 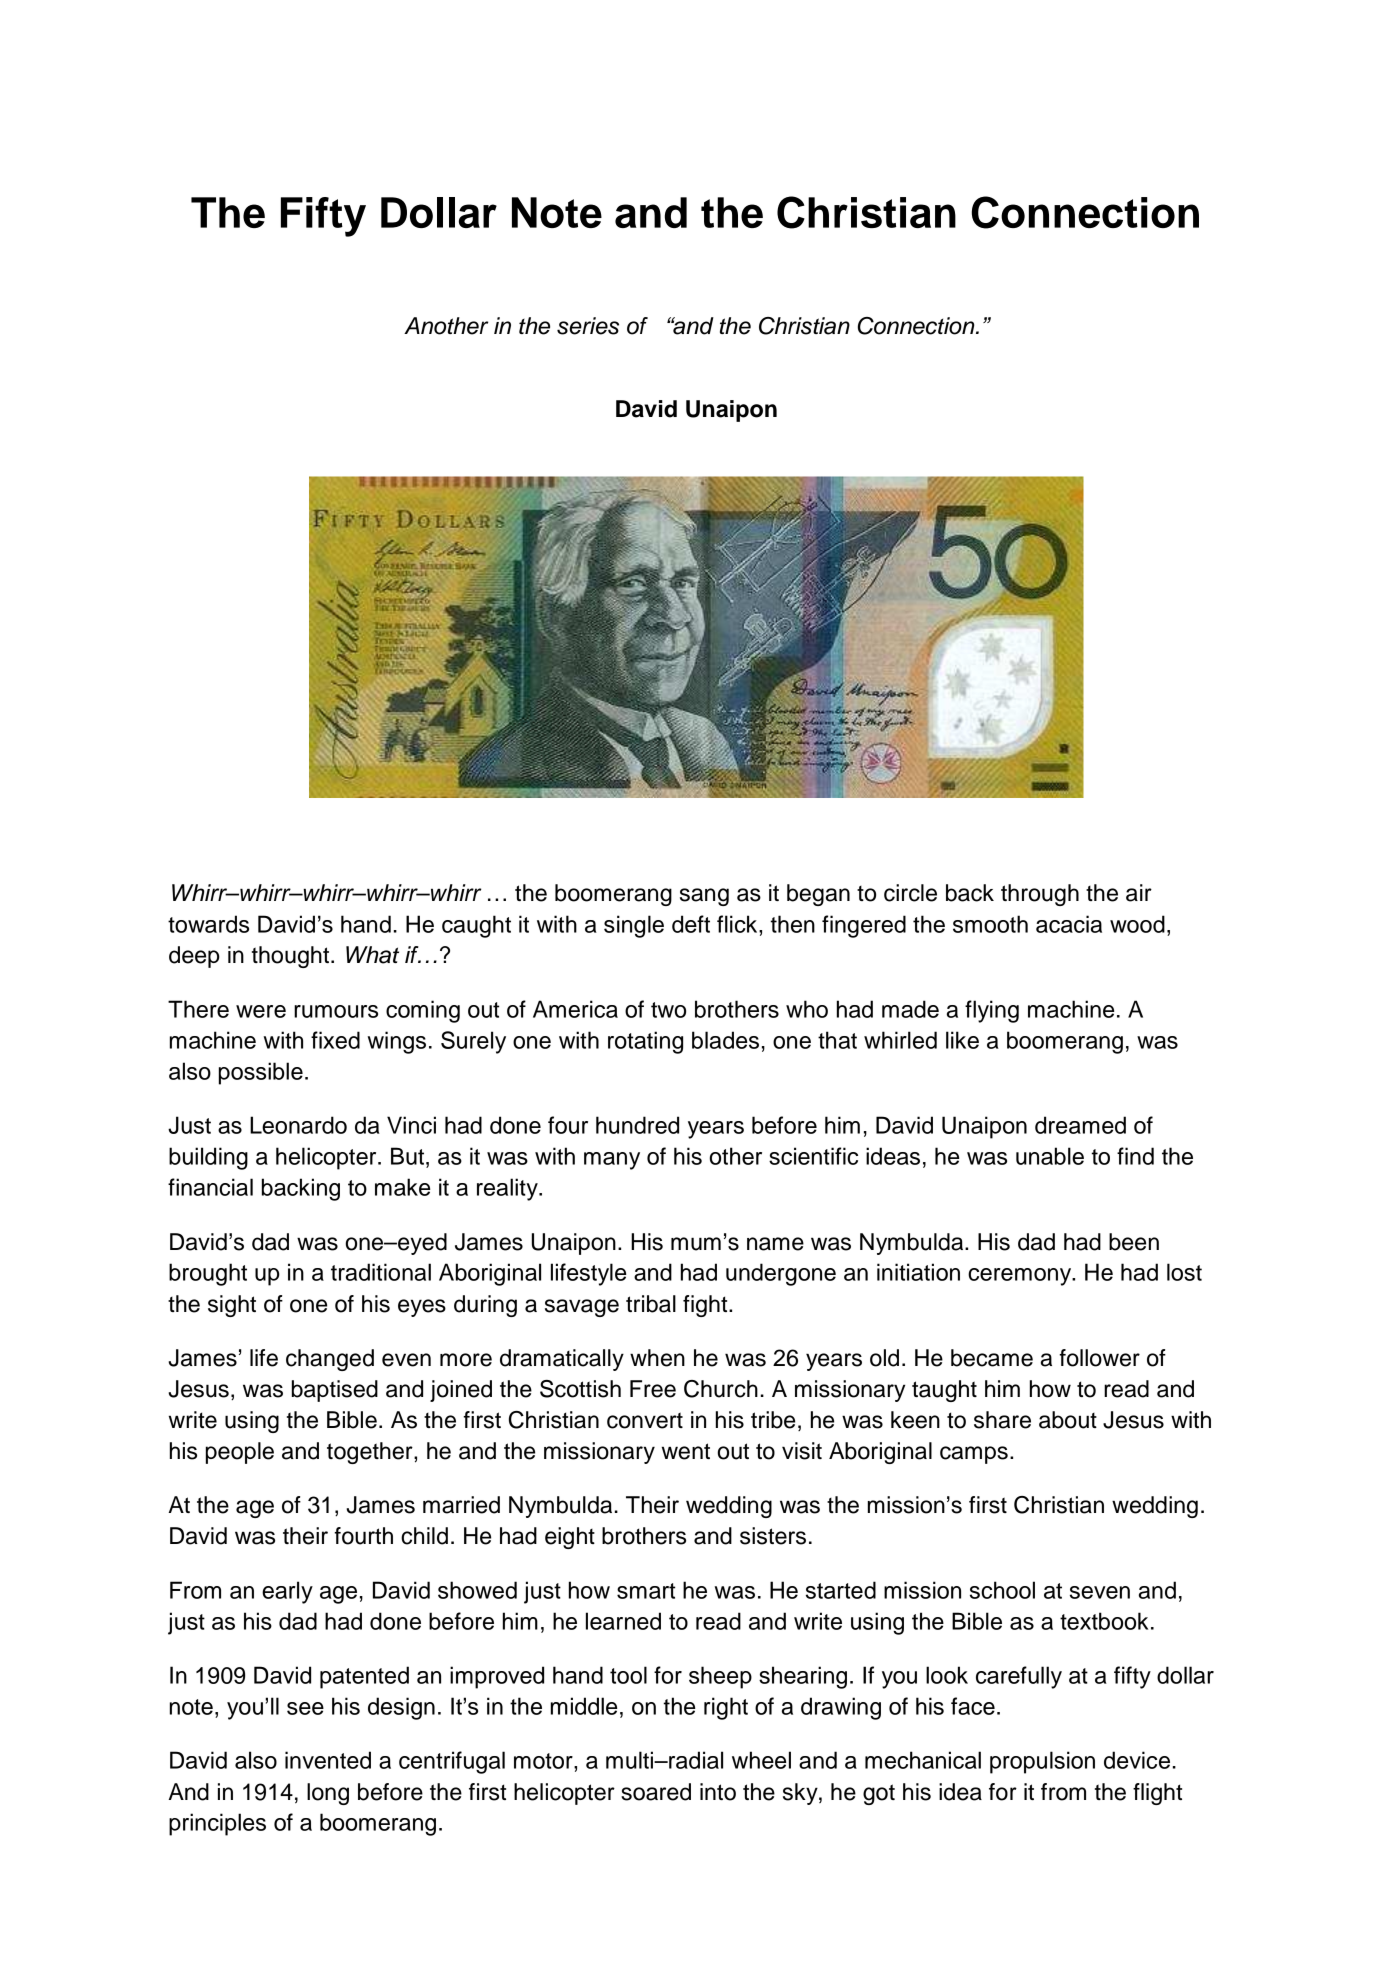 I want to click on propulsion, so click(x=1042, y=1762).
